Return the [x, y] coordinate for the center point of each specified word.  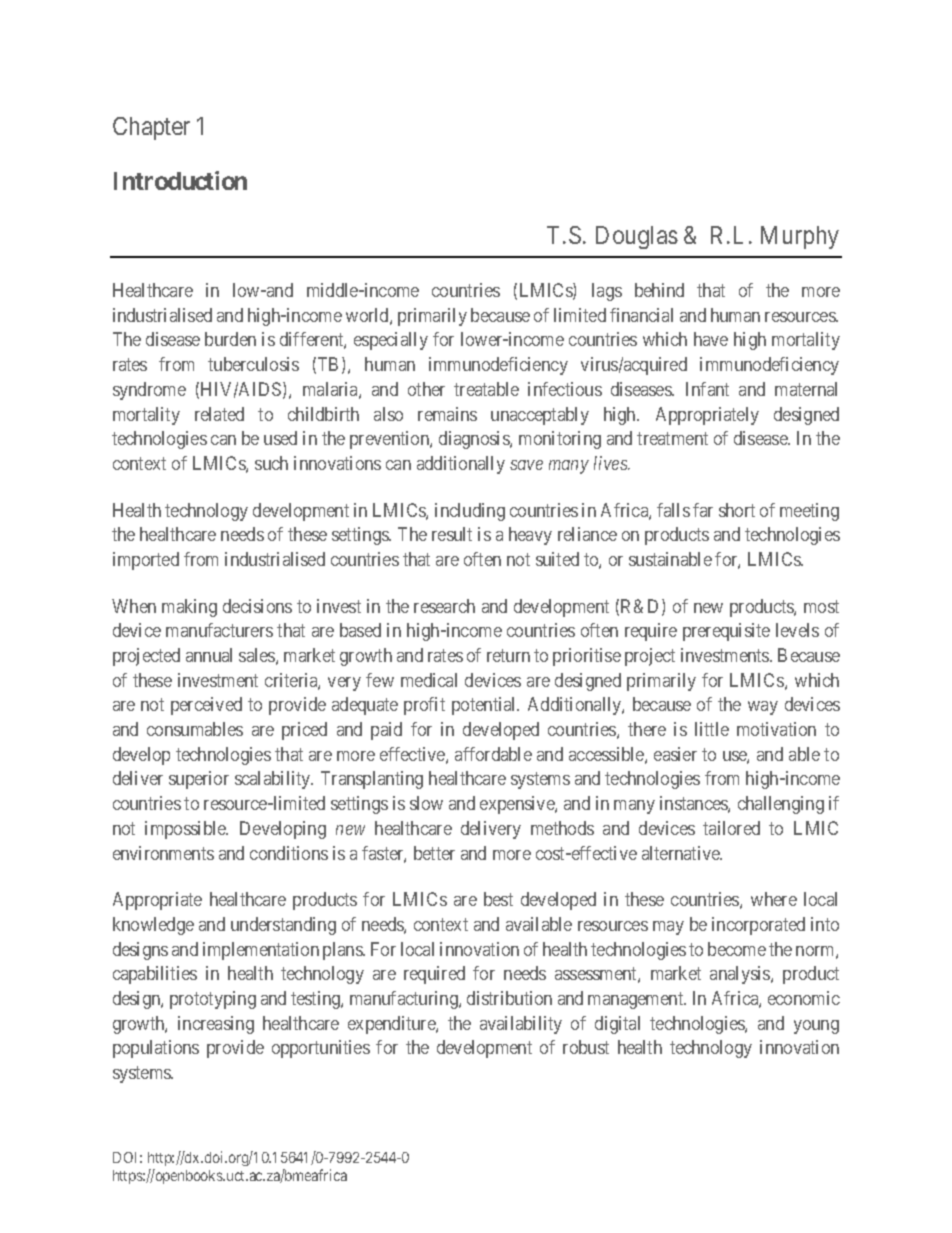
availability [521, 1025]
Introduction [180, 180]
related [219, 414]
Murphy [800, 237]
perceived [206, 706]
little [712, 729]
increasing [216, 1025]
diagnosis [475, 440]
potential [485, 706]
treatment [672, 439]
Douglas [637, 237]
